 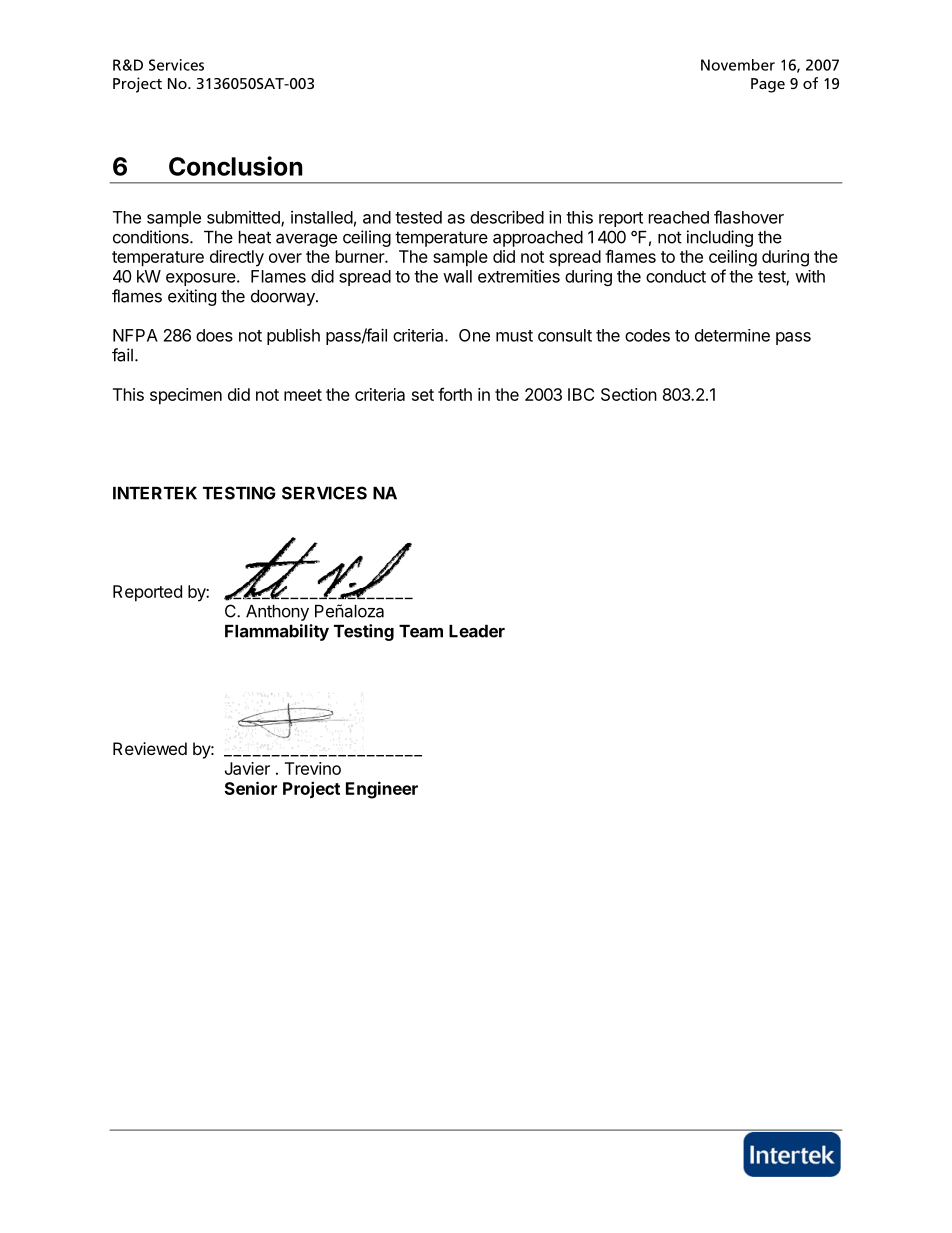 I want to click on Conclusion, so click(x=236, y=166).
